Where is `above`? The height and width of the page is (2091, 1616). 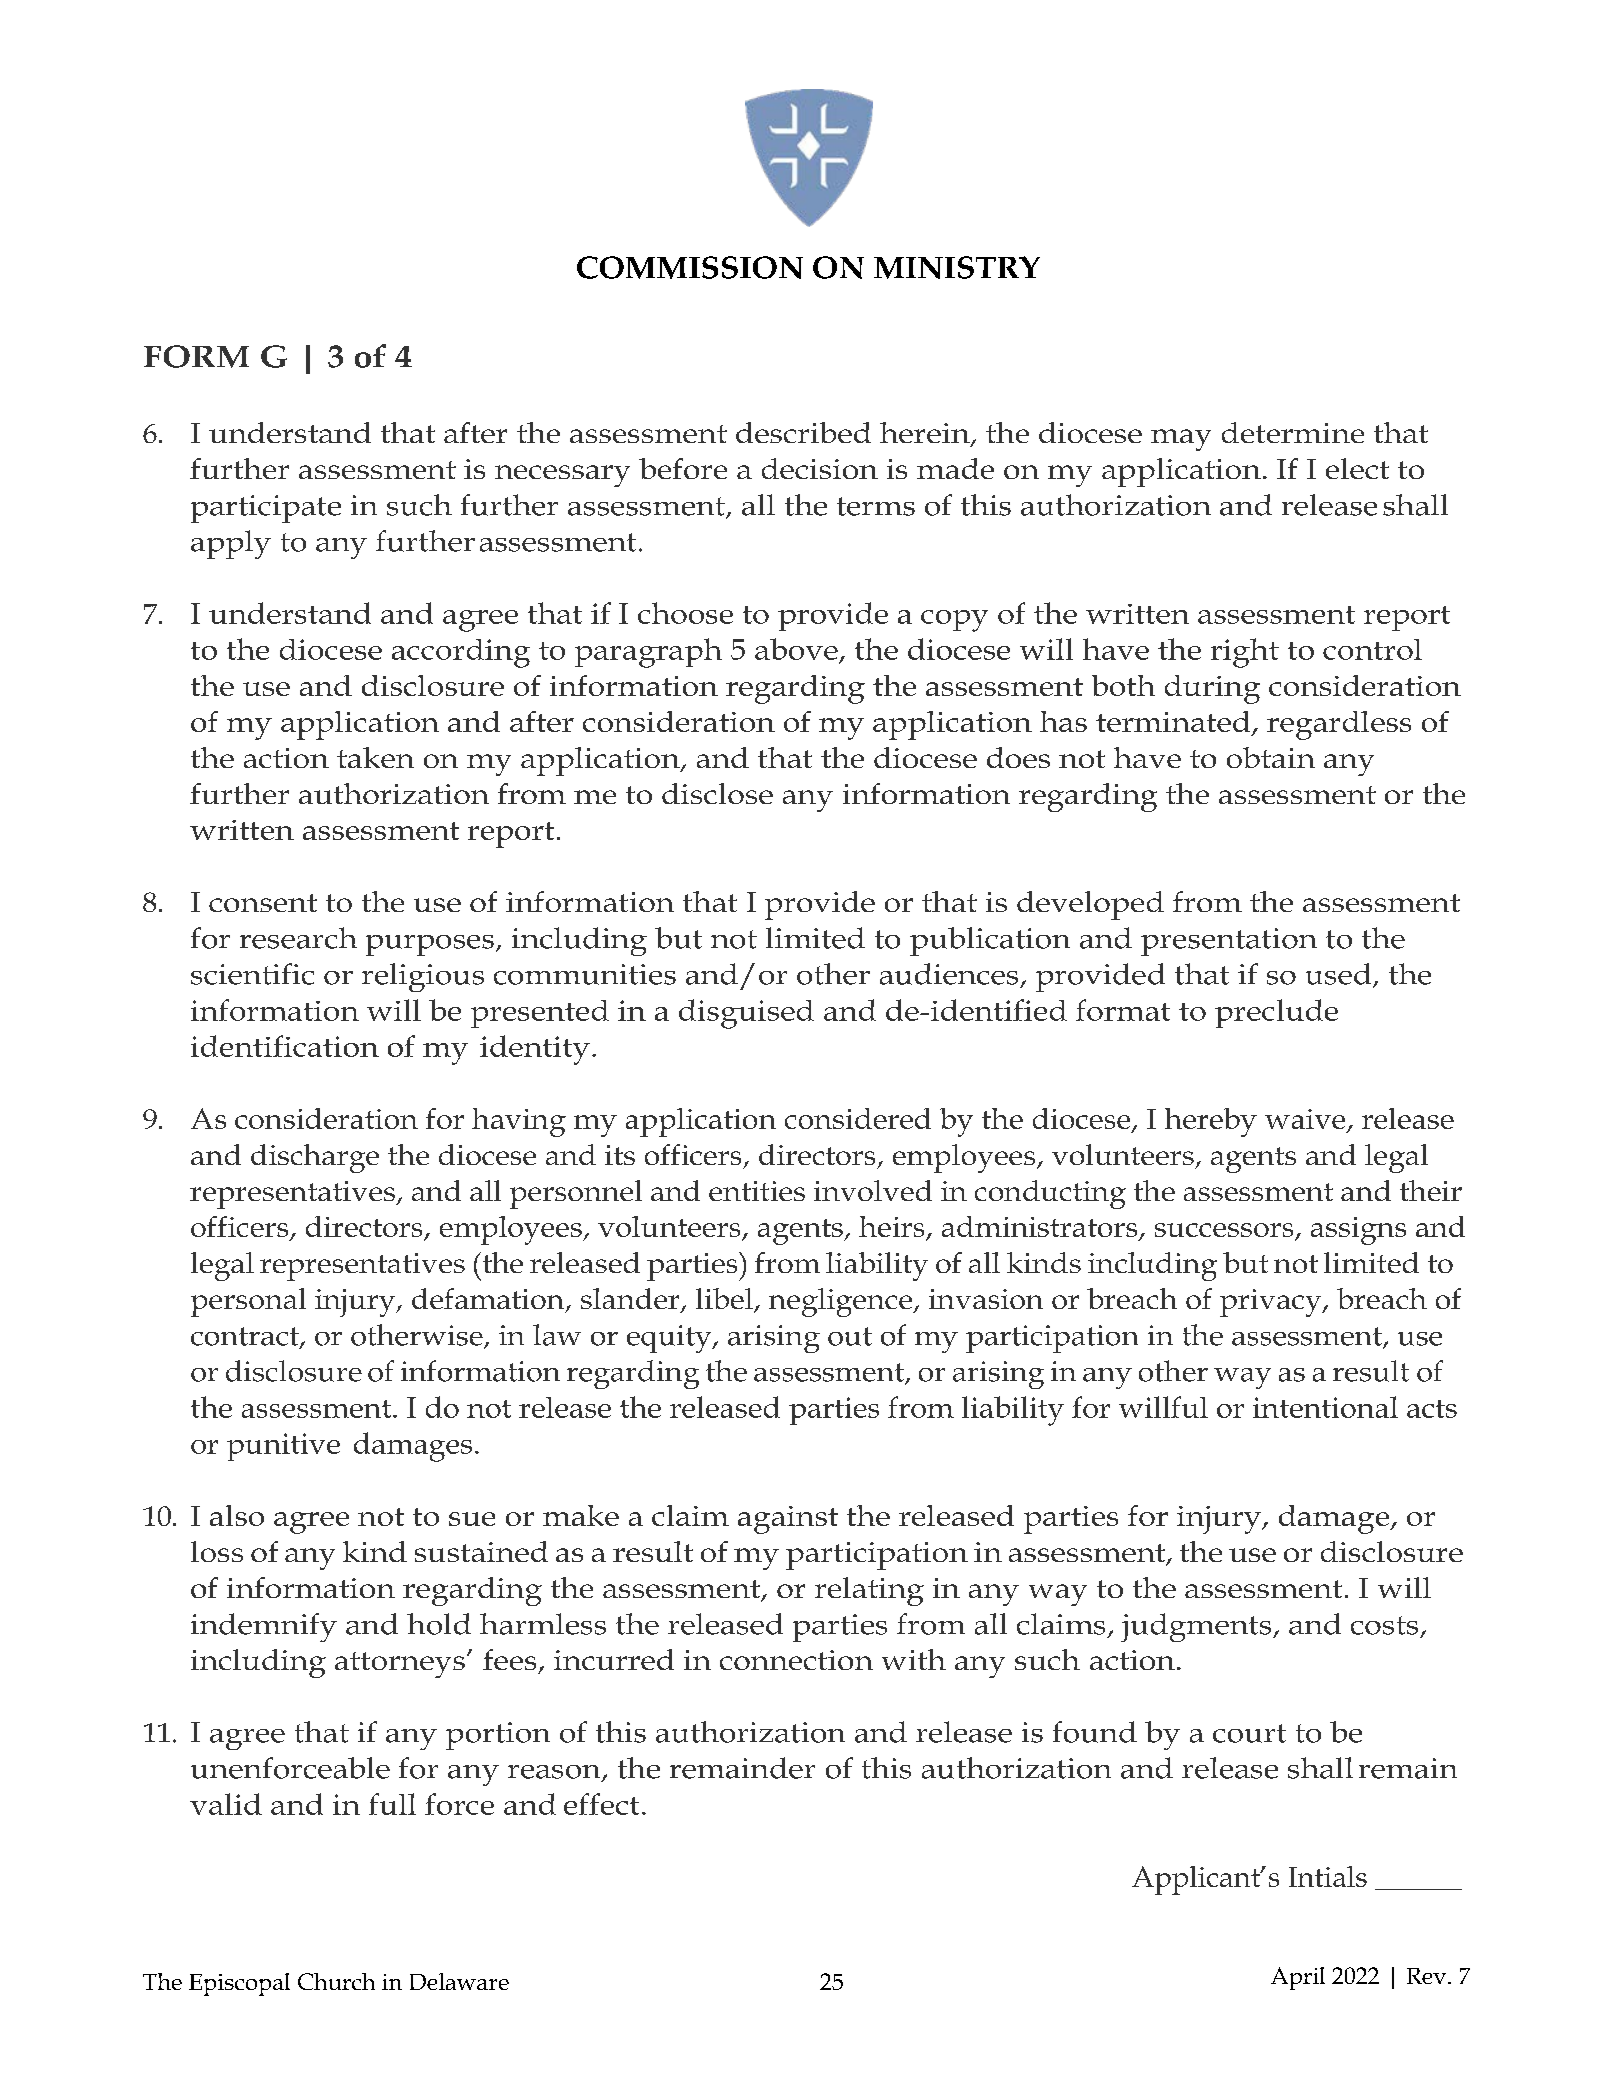 above is located at coordinates (796, 649).
